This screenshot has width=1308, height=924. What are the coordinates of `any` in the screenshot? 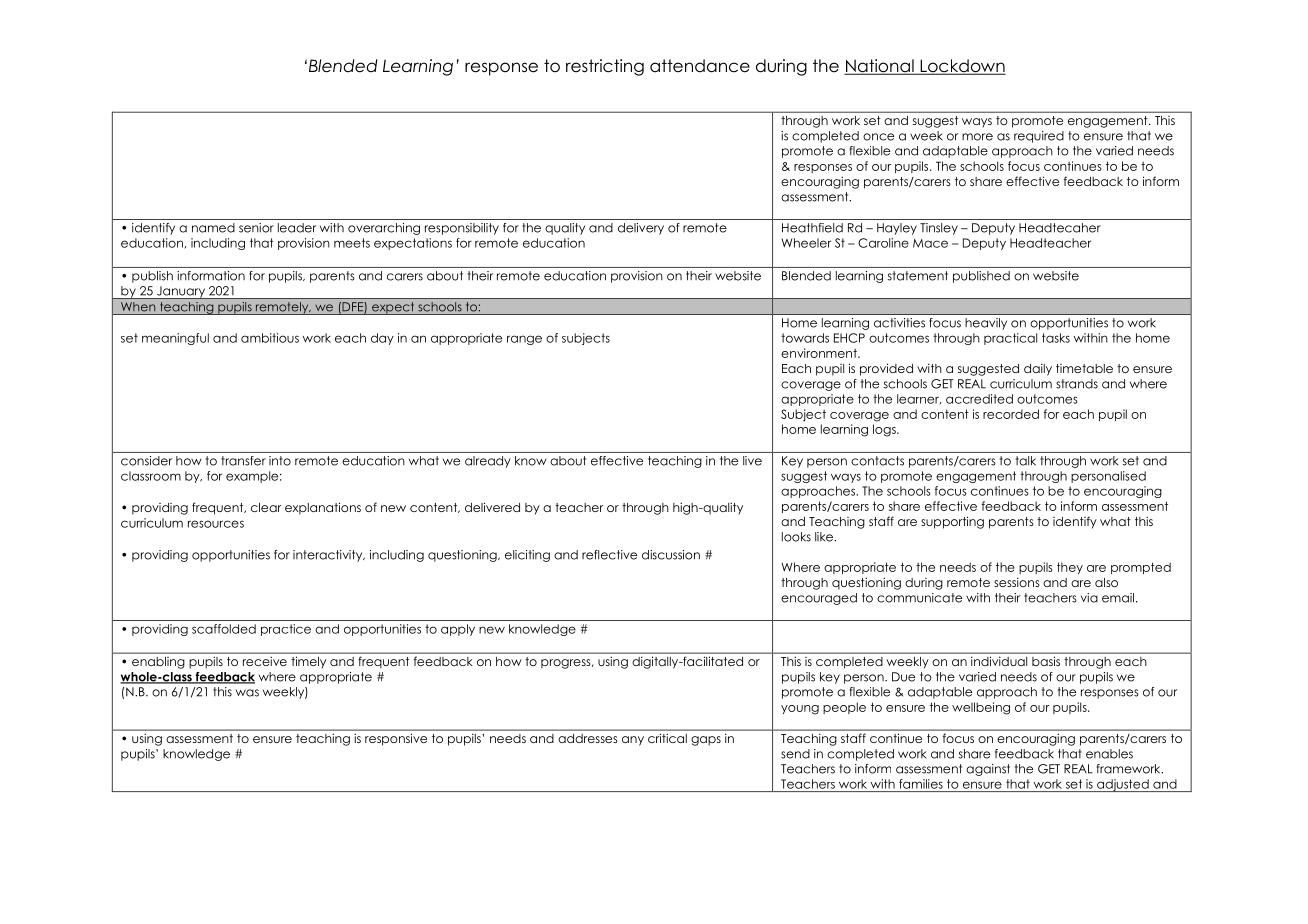 It's located at (633, 741).
